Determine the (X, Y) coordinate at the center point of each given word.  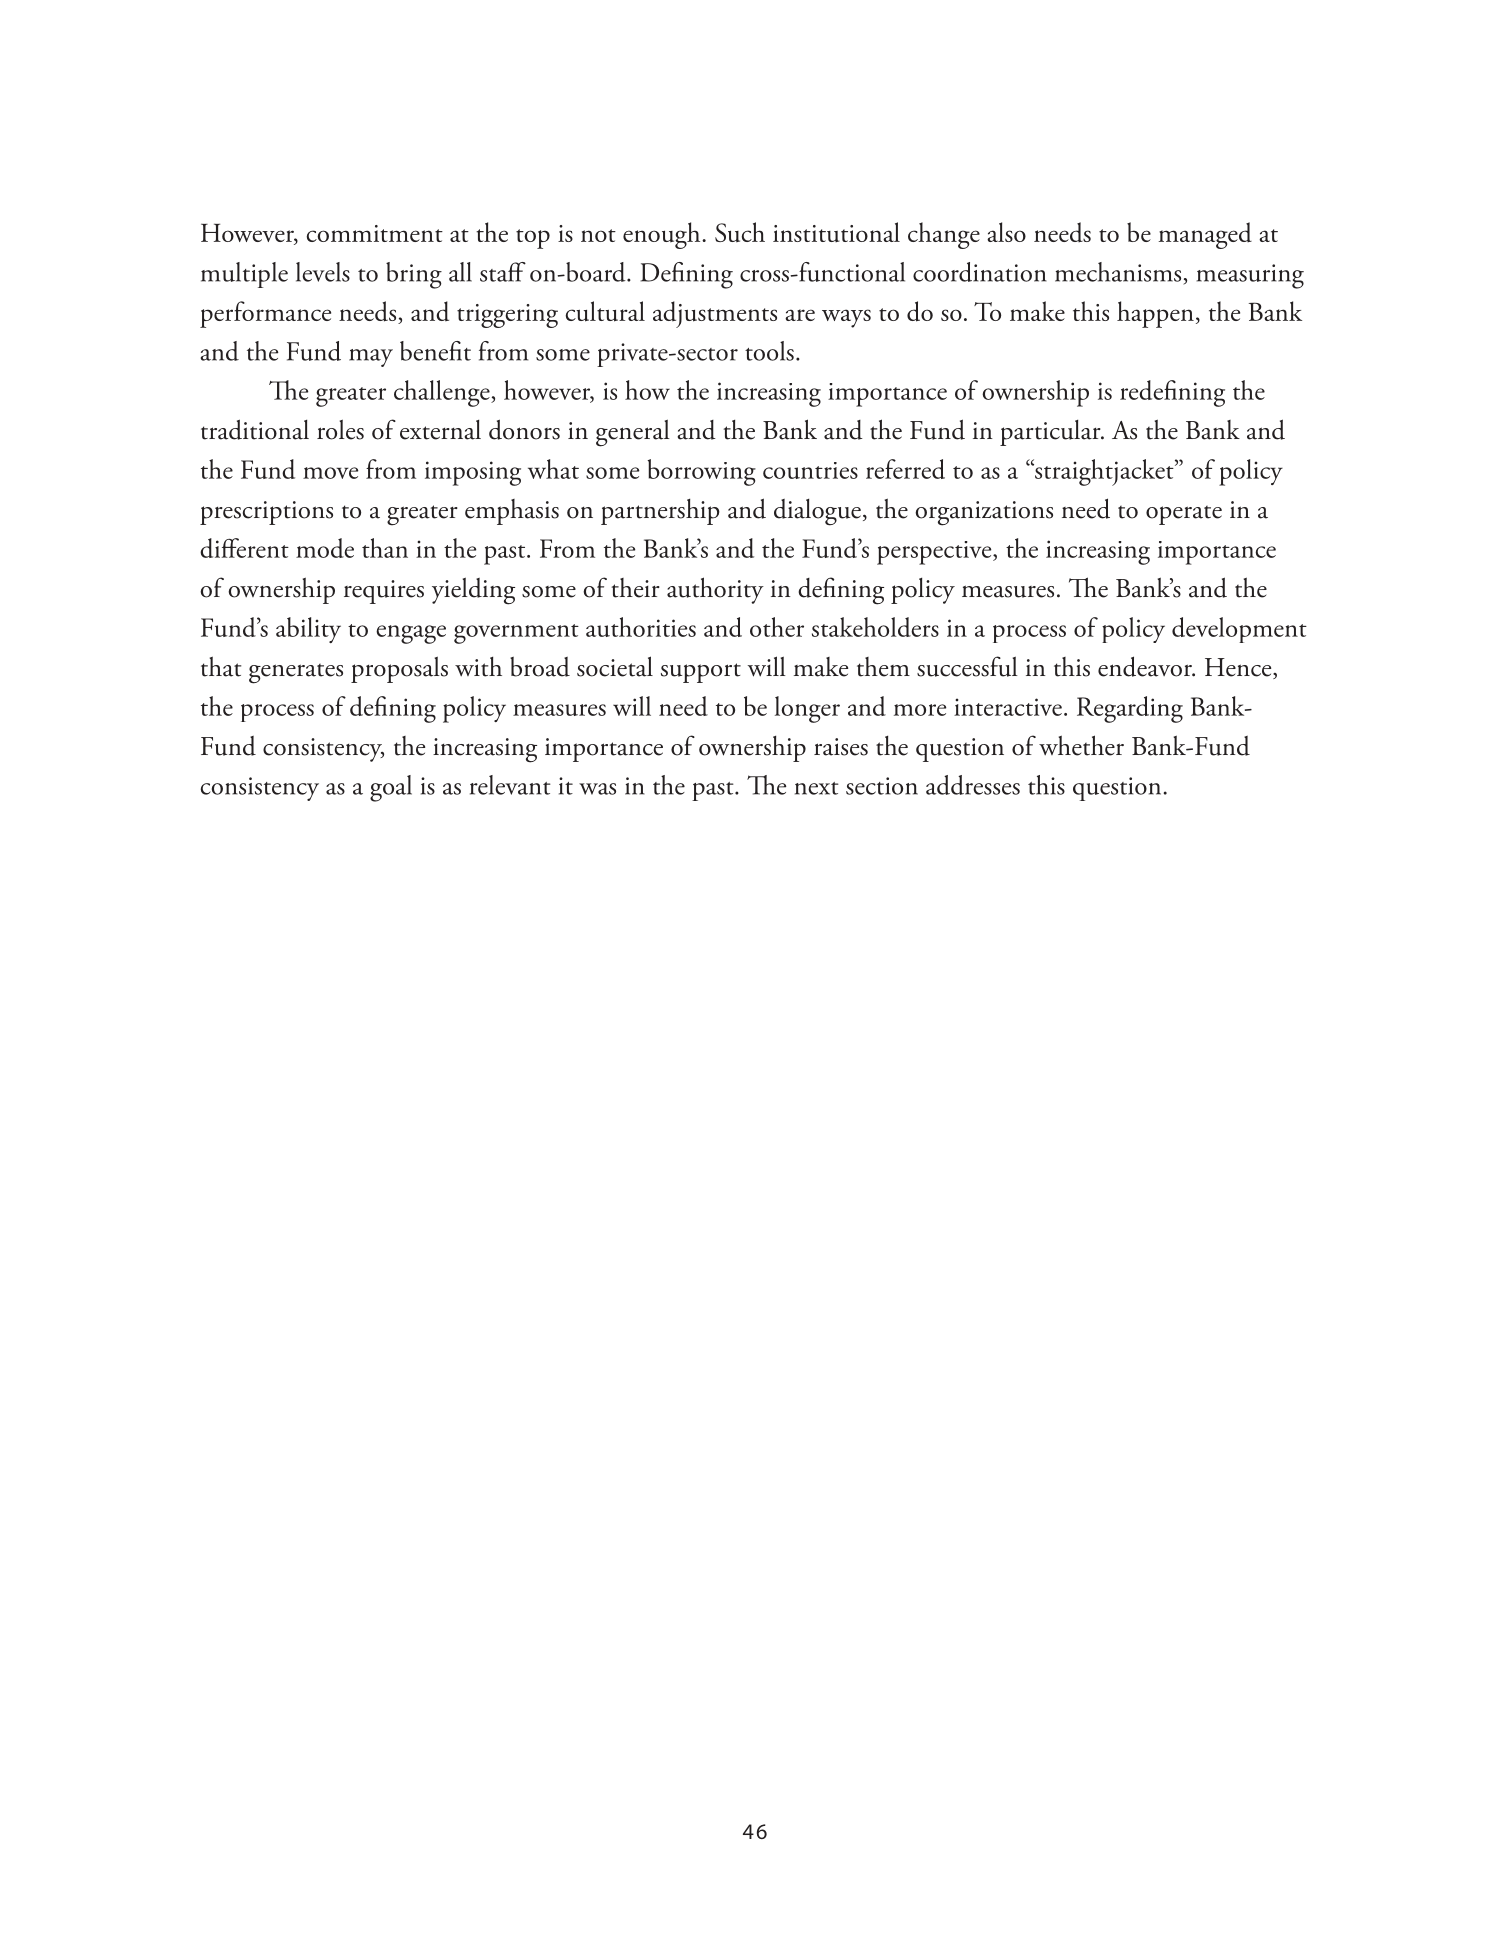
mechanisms (1118, 272)
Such (740, 232)
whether (1081, 745)
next (817, 788)
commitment (375, 233)
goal (391, 788)
